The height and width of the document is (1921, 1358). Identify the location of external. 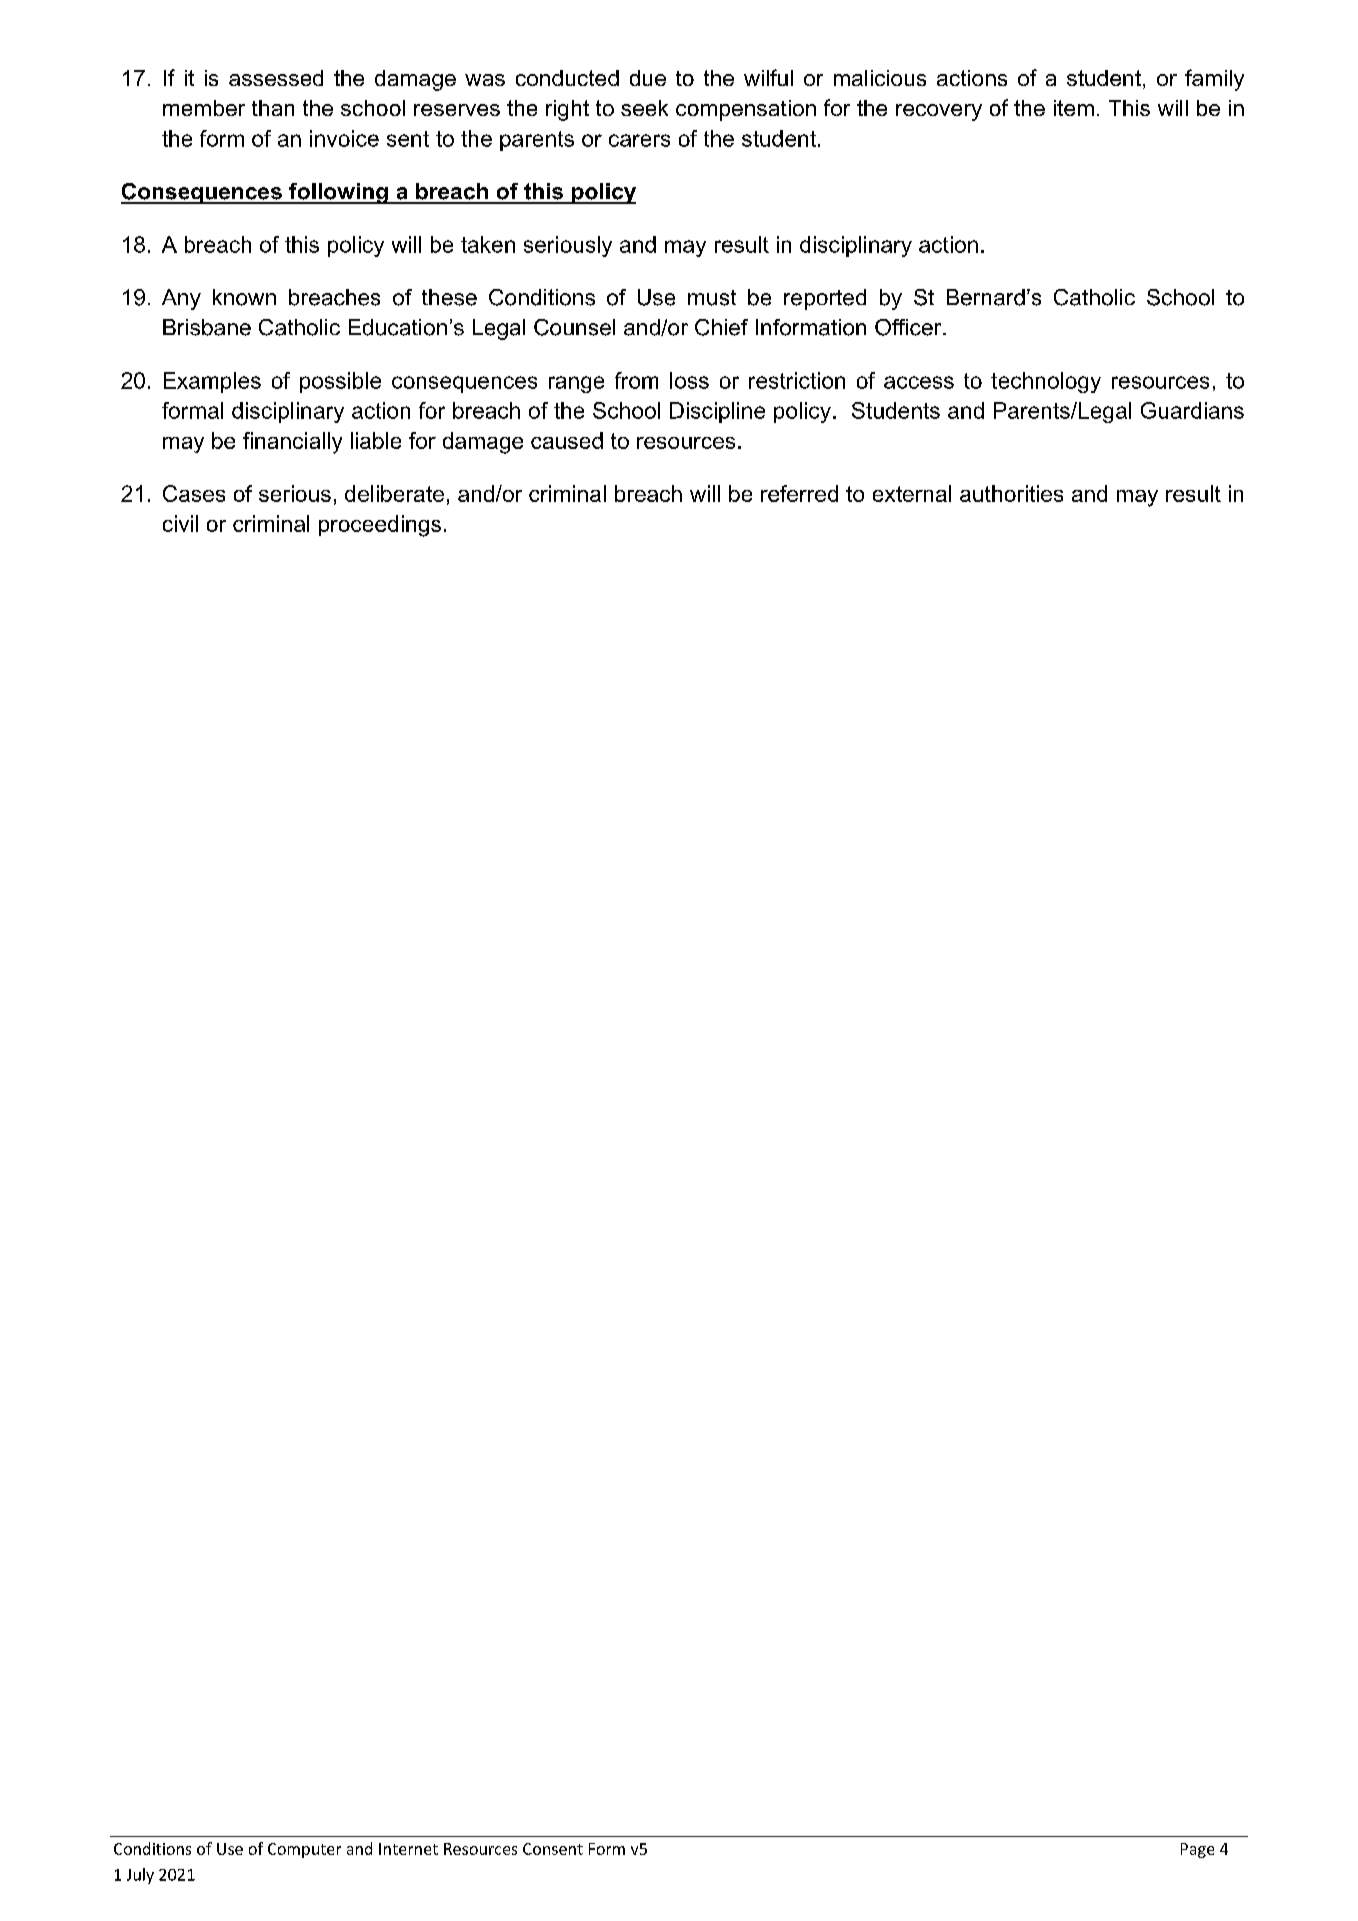
(912, 493).
